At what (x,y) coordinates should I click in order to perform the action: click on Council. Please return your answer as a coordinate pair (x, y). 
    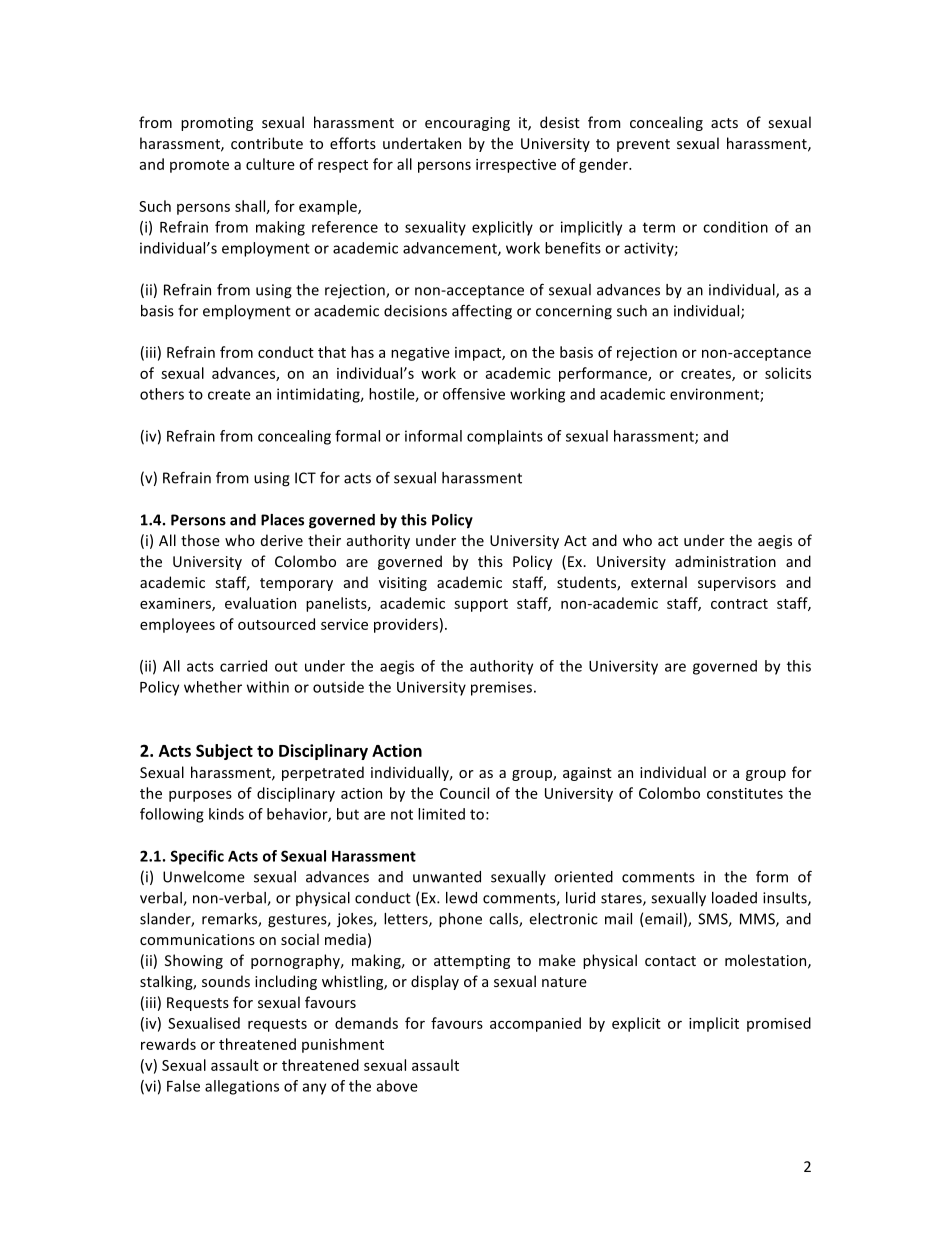
    Looking at the image, I should click on (464, 793).
